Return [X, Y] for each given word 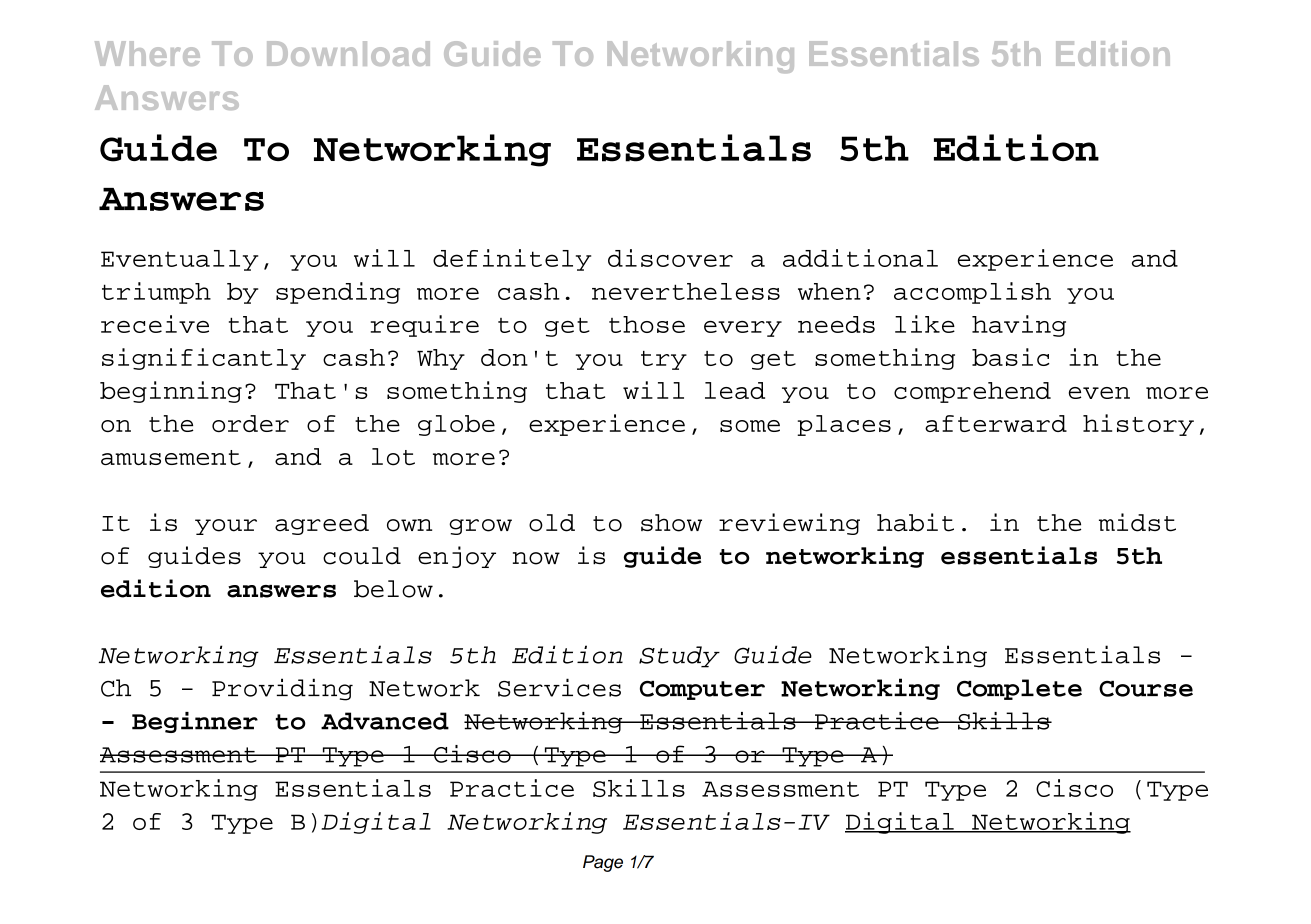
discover [670, 258]
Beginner [195, 722]
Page [603, 863]
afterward [996, 423]
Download [348, 53]
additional [860, 258]
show [671, 523]
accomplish [972, 293]
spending [338, 293]
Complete [1019, 689]
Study [679, 657]
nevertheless [686, 291]
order [250, 423]
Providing [282, 689]
